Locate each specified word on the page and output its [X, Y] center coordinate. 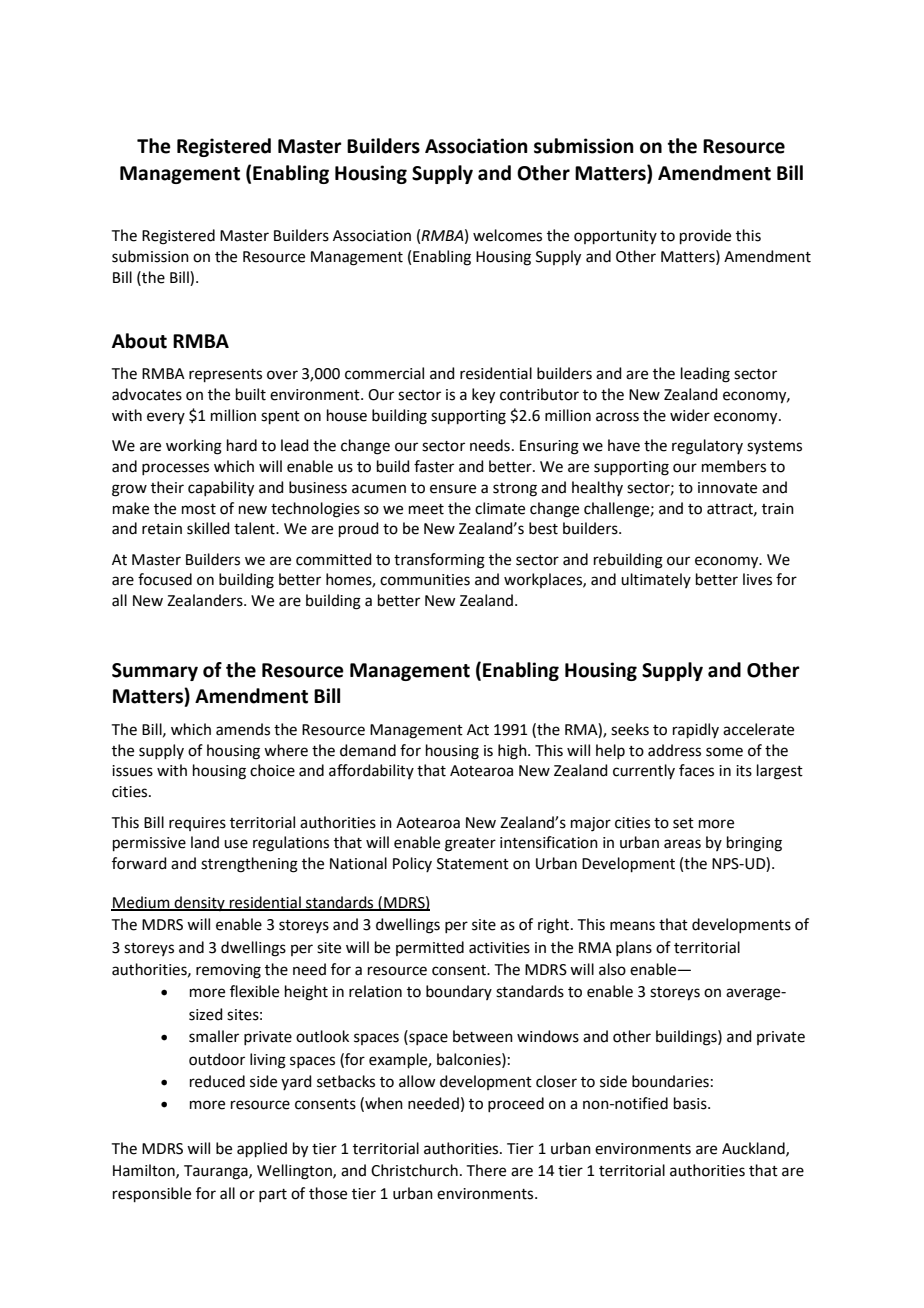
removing [228, 971]
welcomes [507, 235]
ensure [453, 489]
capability [221, 489]
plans [634, 948]
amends [243, 729]
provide [705, 236]
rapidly [696, 730]
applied [262, 1149]
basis [691, 1103]
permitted [430, 948]
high [513, 752]
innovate [727, 488]
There [486, 1170]
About [139, 341]
